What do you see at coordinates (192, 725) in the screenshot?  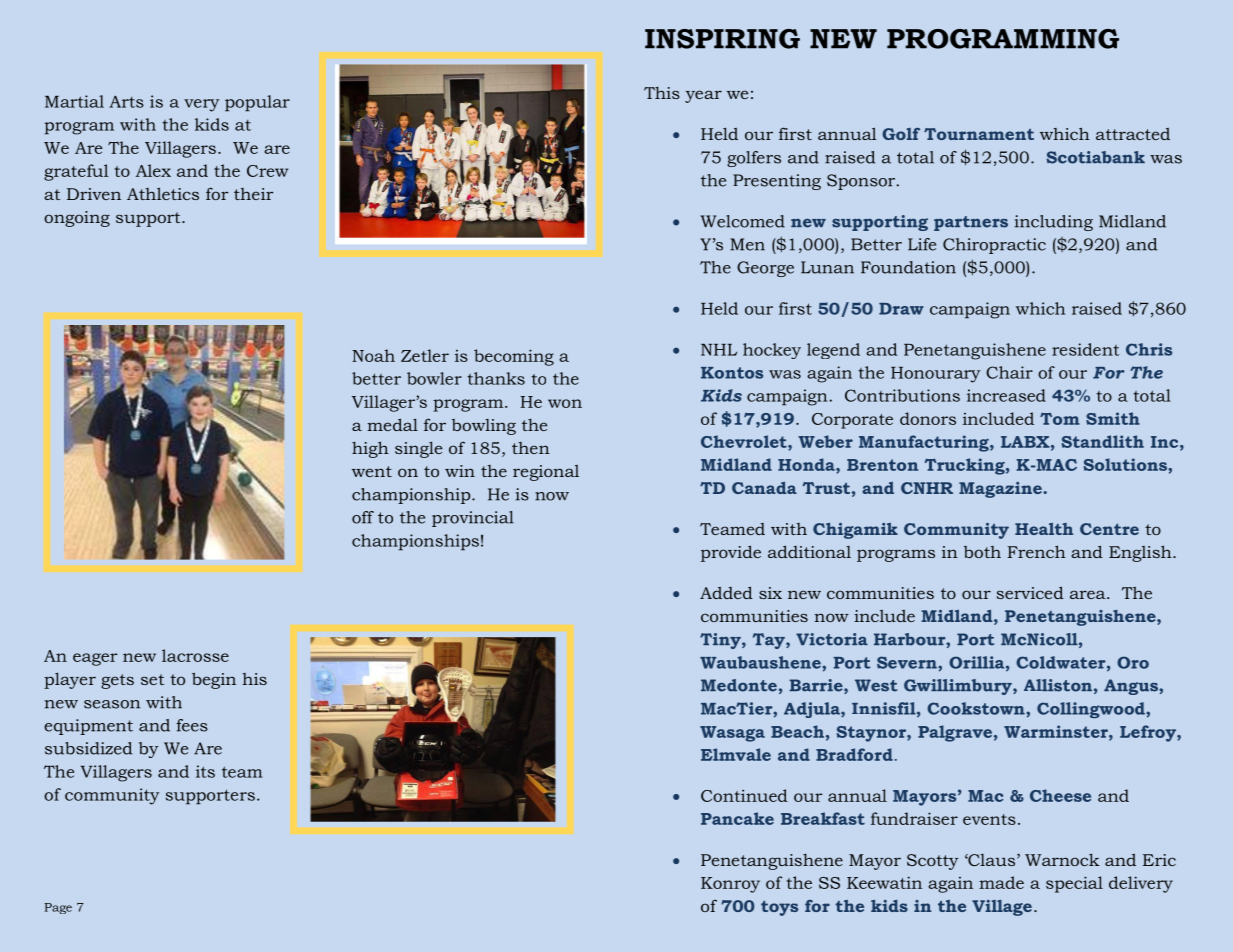 I see `fees` at bounding box center [192, 725].
